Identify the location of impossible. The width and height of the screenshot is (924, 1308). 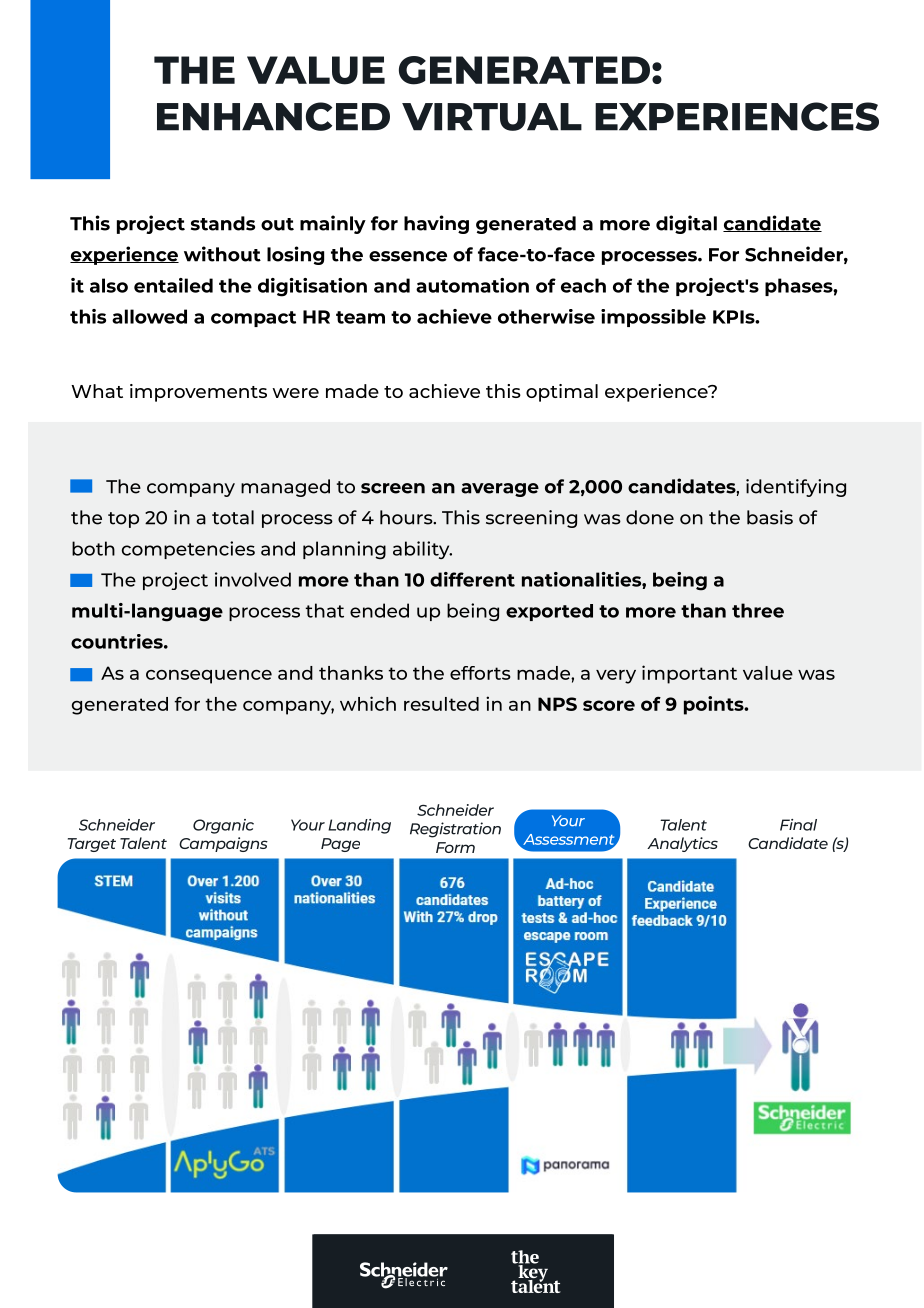
(653, 318).
